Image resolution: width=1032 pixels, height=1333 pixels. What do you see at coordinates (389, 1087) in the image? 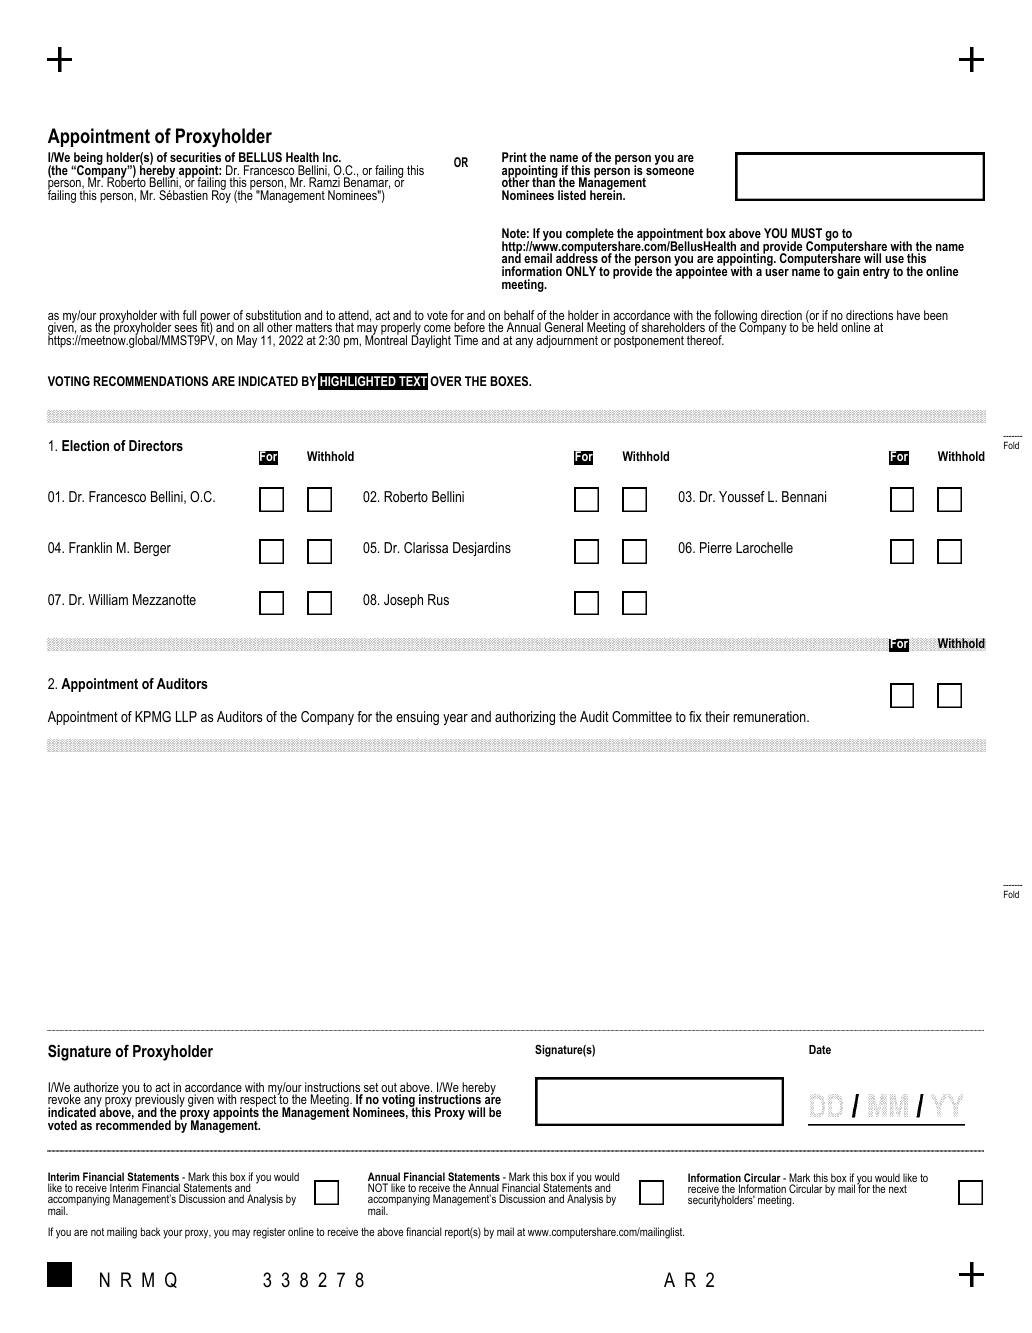
I see `out` at bounding box center [389, 1087].
